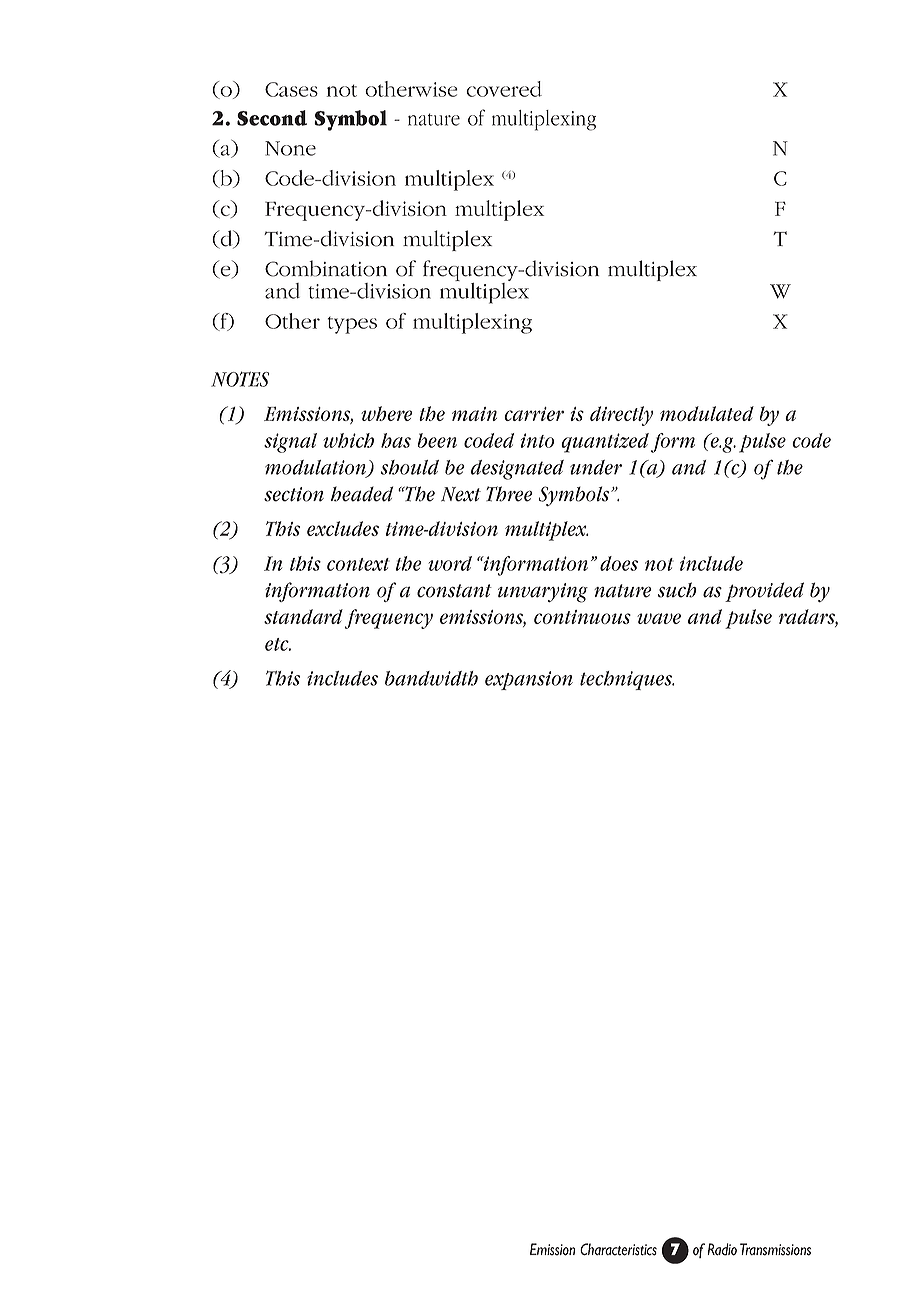 The image size is (924, 1315). Describe the element at coordinates (707, 413) in the screenshot. I see `modulated` at that location.
